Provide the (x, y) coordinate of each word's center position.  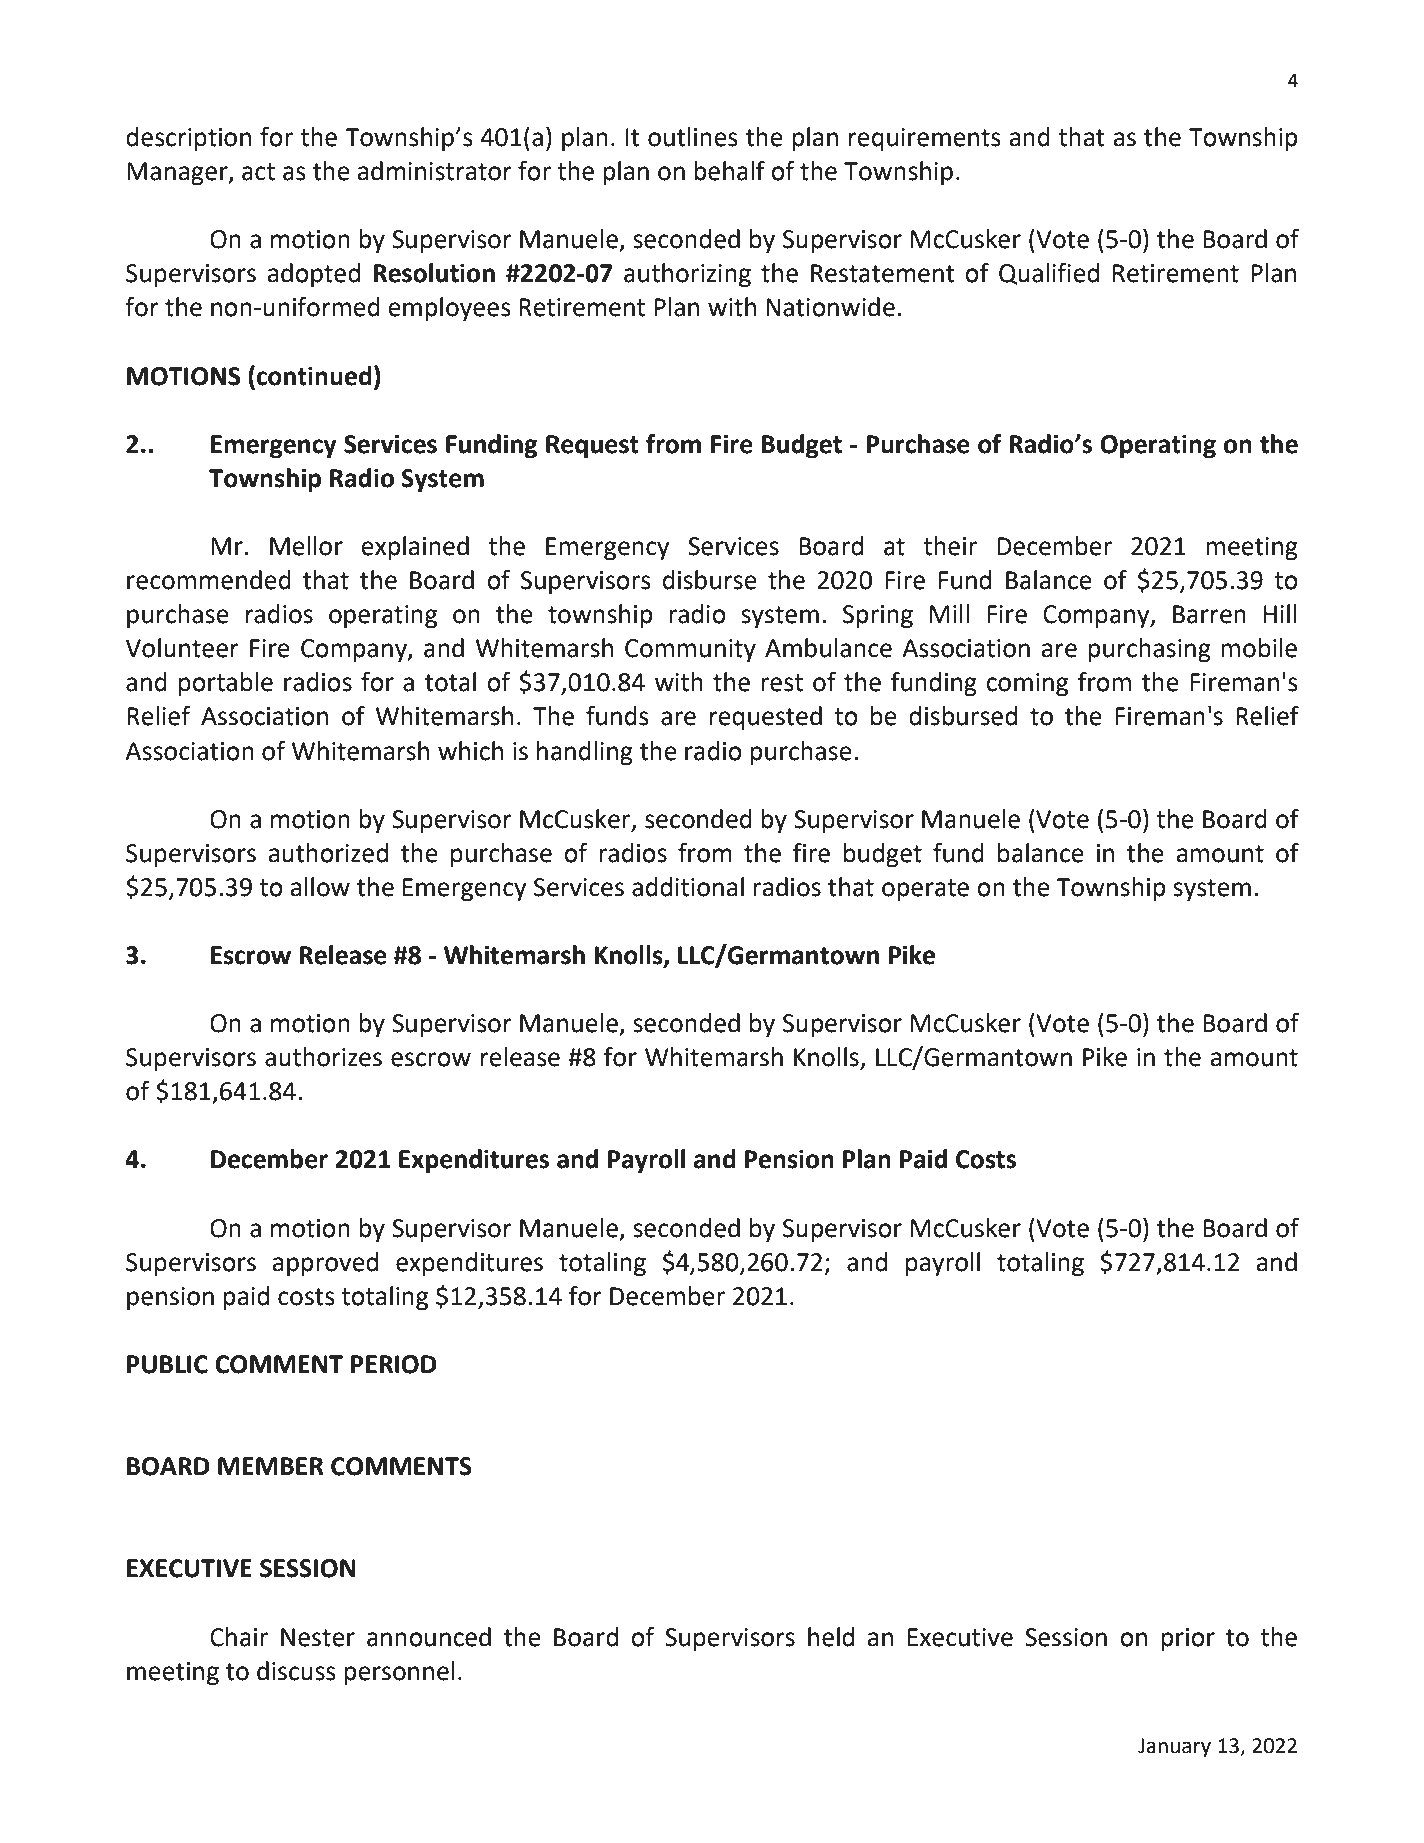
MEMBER (271, 1466)
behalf (729, 171)
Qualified (1049, 274)
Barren (1209, 614)
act (258, 172)
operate (925, 890)
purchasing (1149, 650)
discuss (296, 1671)
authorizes (323, 1057)
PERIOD (394, 1364)
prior (1188, 1640)
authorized (328, 853)
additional (688, 887)
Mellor (306, 546)
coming (1027, 685)
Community (690, 651)
